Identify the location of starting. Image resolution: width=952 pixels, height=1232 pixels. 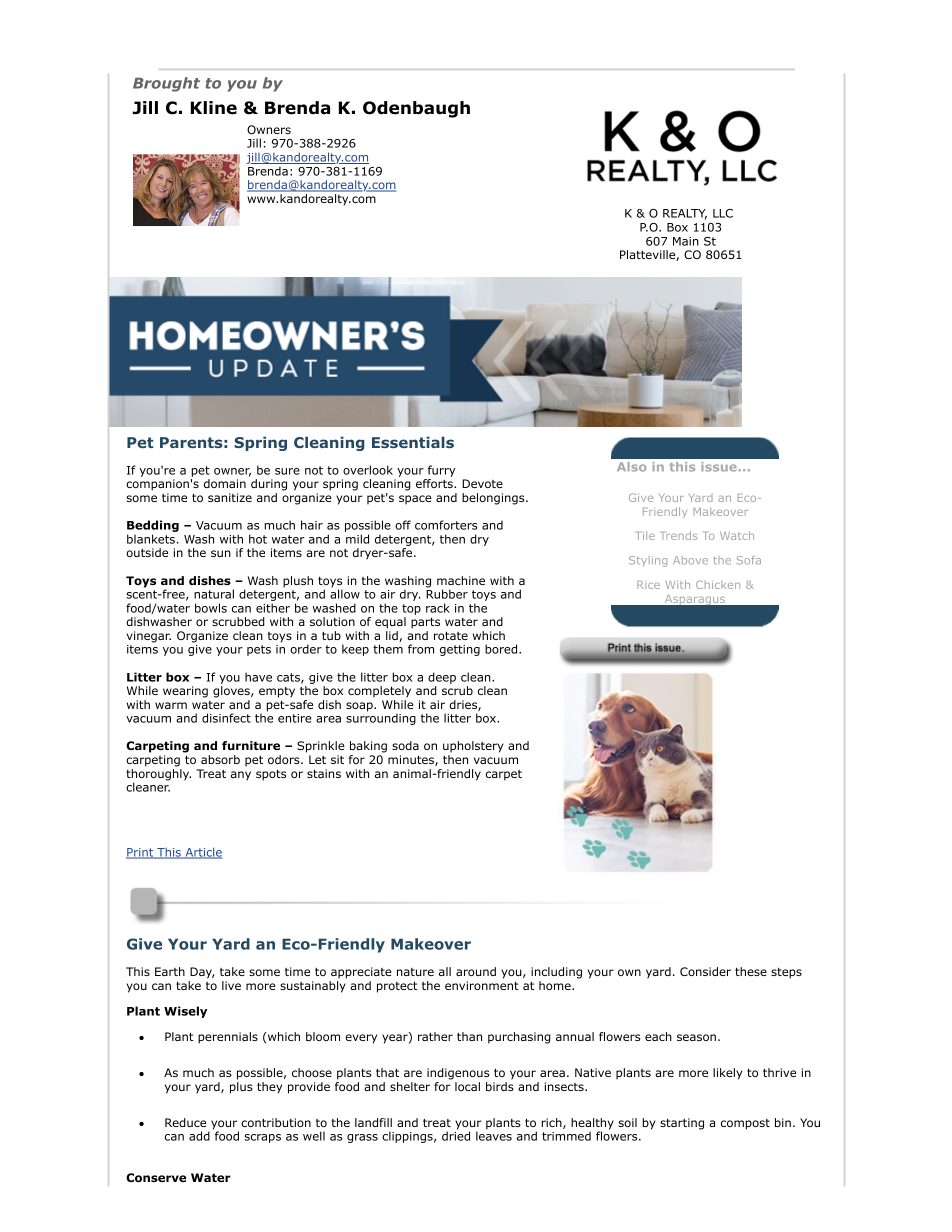
(682, 1124).
